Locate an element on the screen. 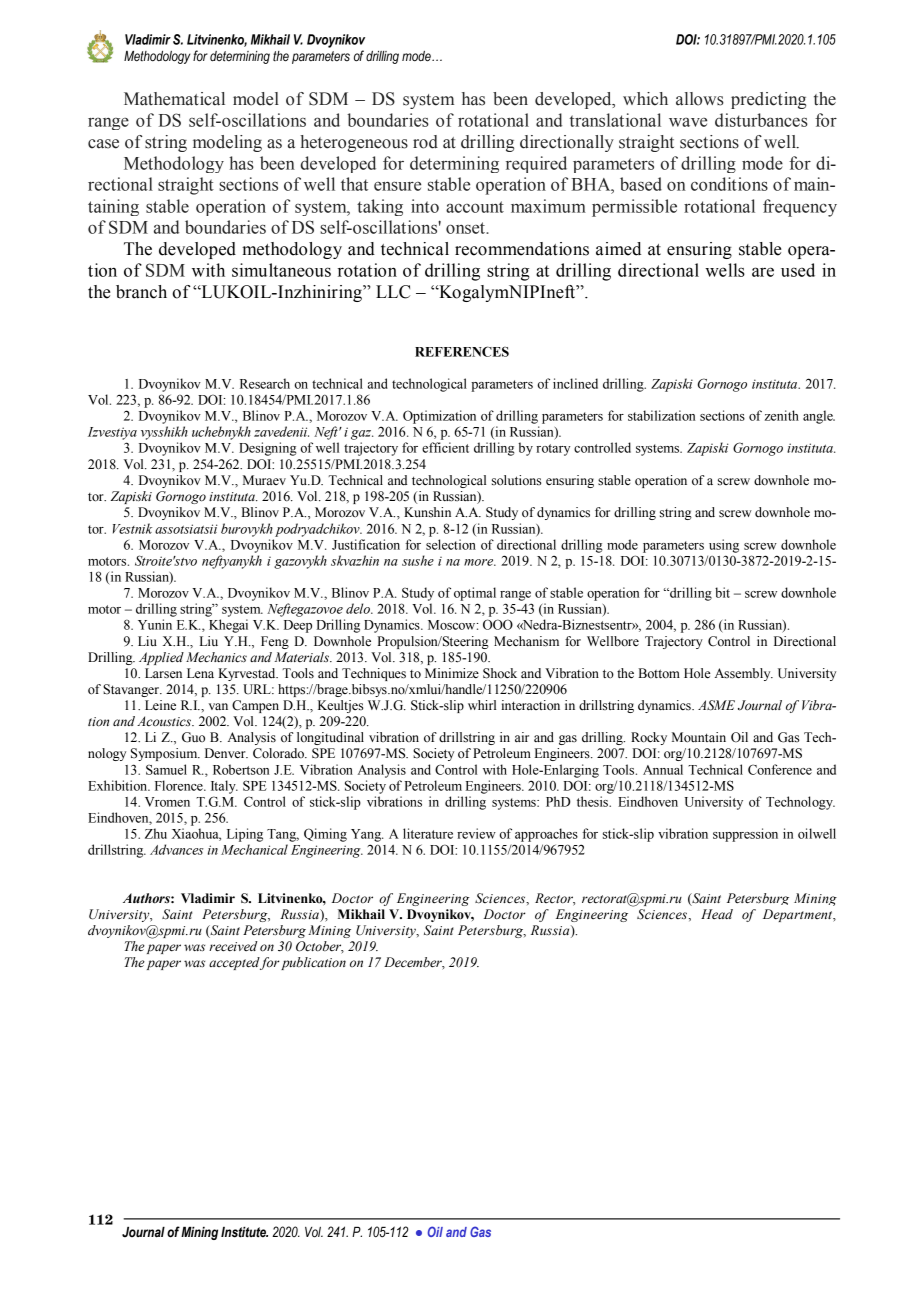 This screenshot has width=924, height=1308. rod is located at coordinates (425, 142).
